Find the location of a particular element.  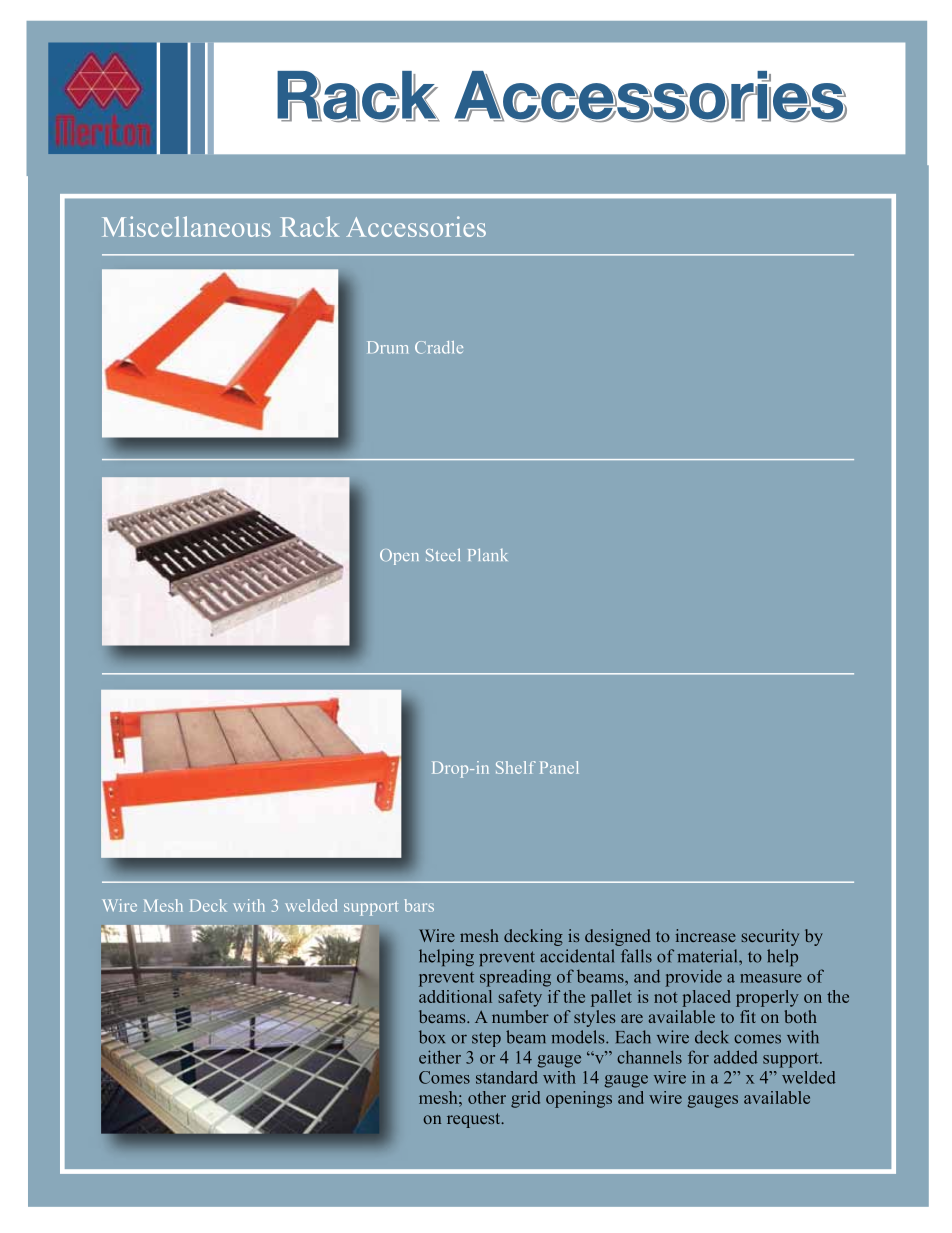

accidental is located at coordinates (577, 956).
